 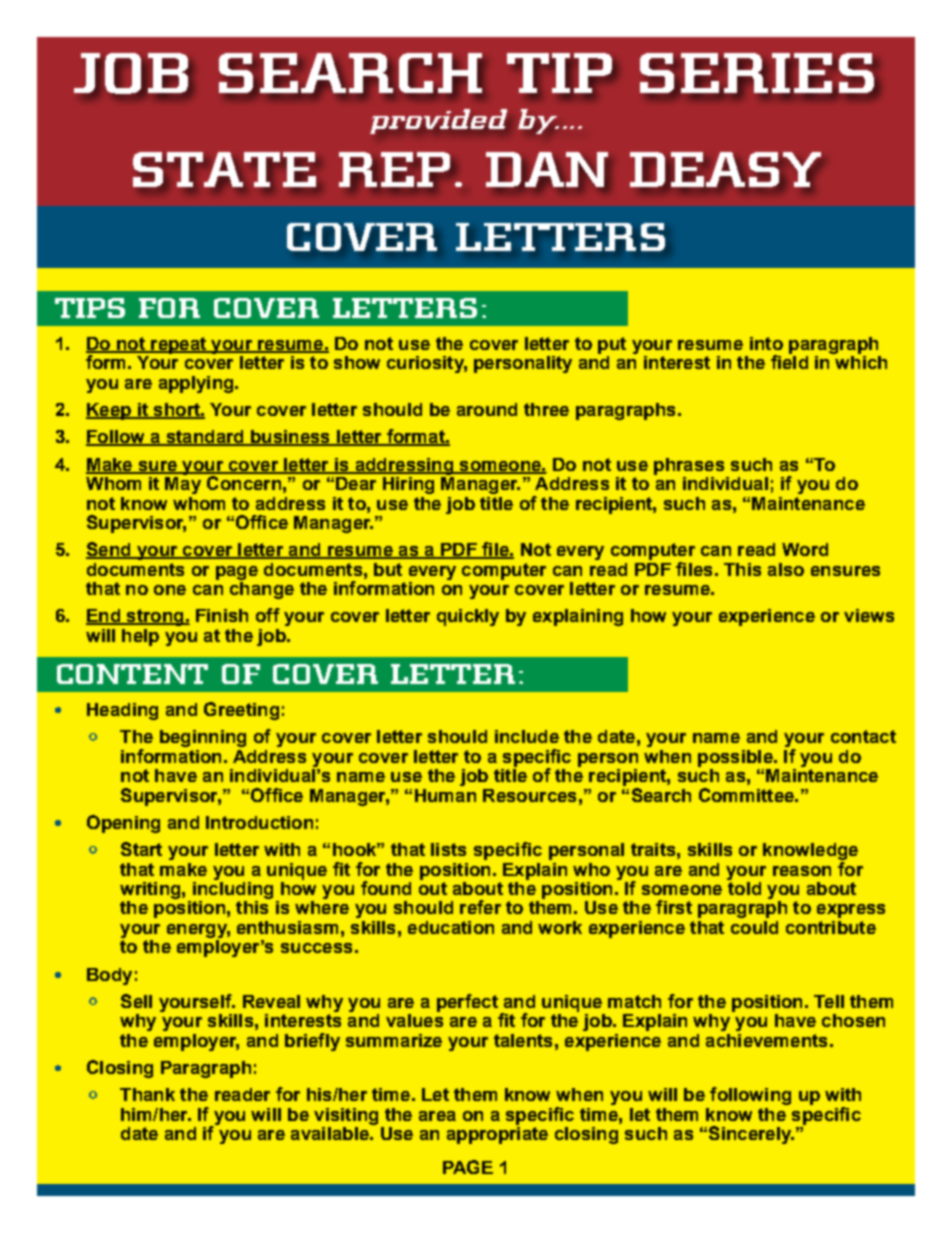 I want to click on Thank, so click(x=147, y=1094).
